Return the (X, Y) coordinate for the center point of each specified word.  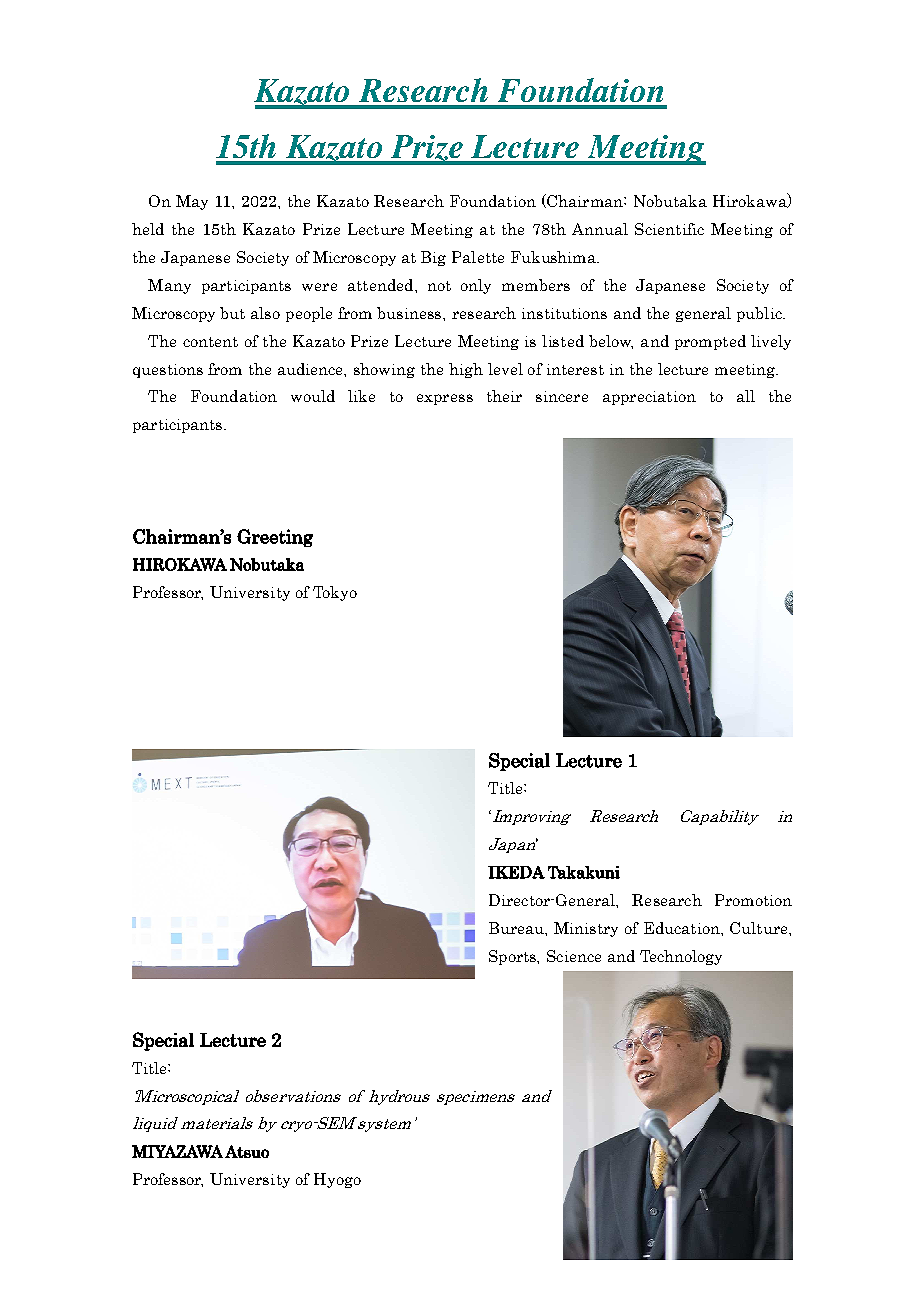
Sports (514, 957)
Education (683, 928)
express (445, 399)
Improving (530, 817)
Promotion (753, 900)
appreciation (649, 398)
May (192, 202)
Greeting (275, 538)
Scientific (669, 229)
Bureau (517, 928)
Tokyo (335, 593)
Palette (478, 257)
